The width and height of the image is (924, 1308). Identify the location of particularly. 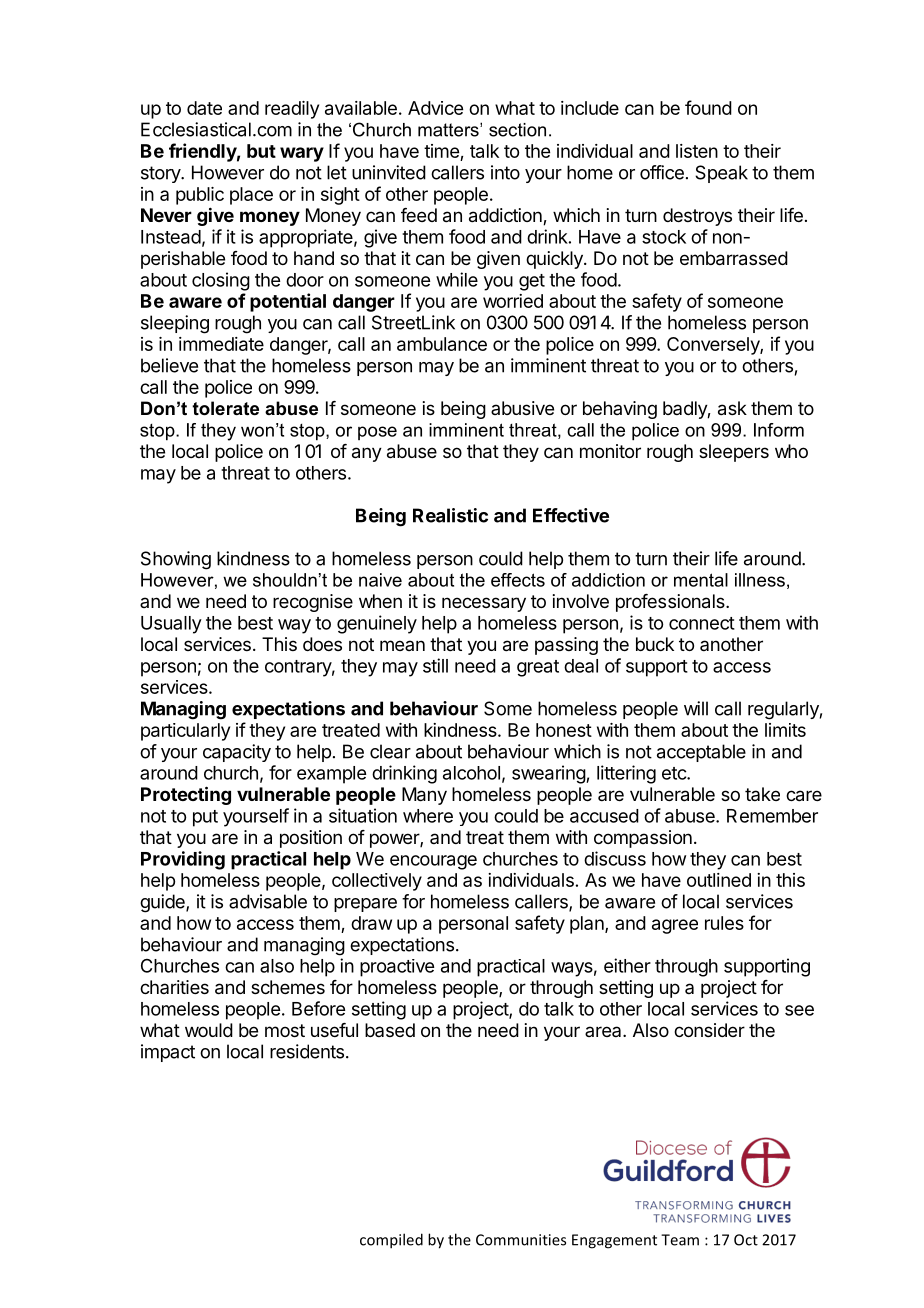
(185, 732).
